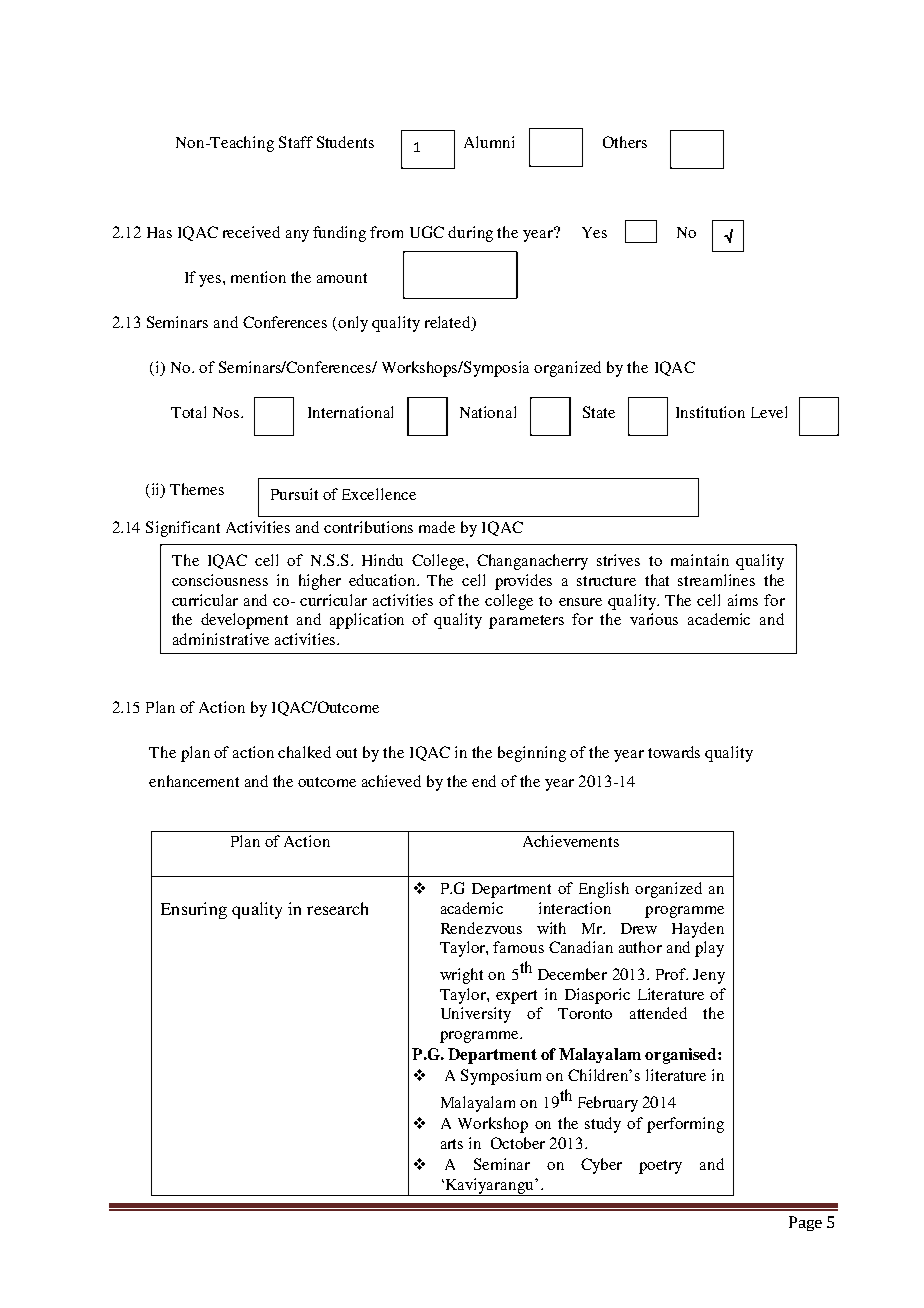  What do you see at coordinates (481, 928) in the screenshot?
I see `Rendezvous` at bounding box center [481, 928].
